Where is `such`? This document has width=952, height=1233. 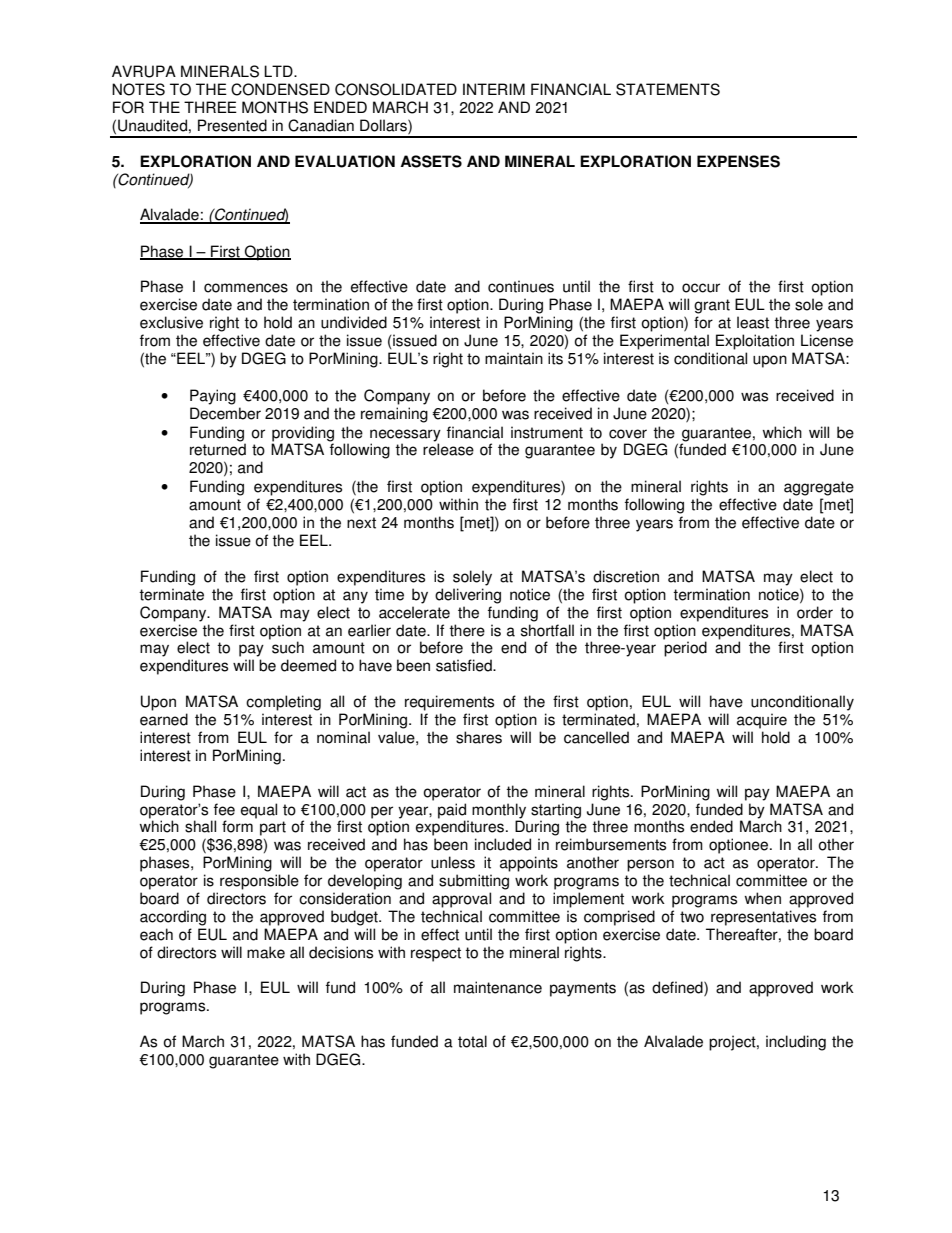
such is located at coordinates (288, 647).
